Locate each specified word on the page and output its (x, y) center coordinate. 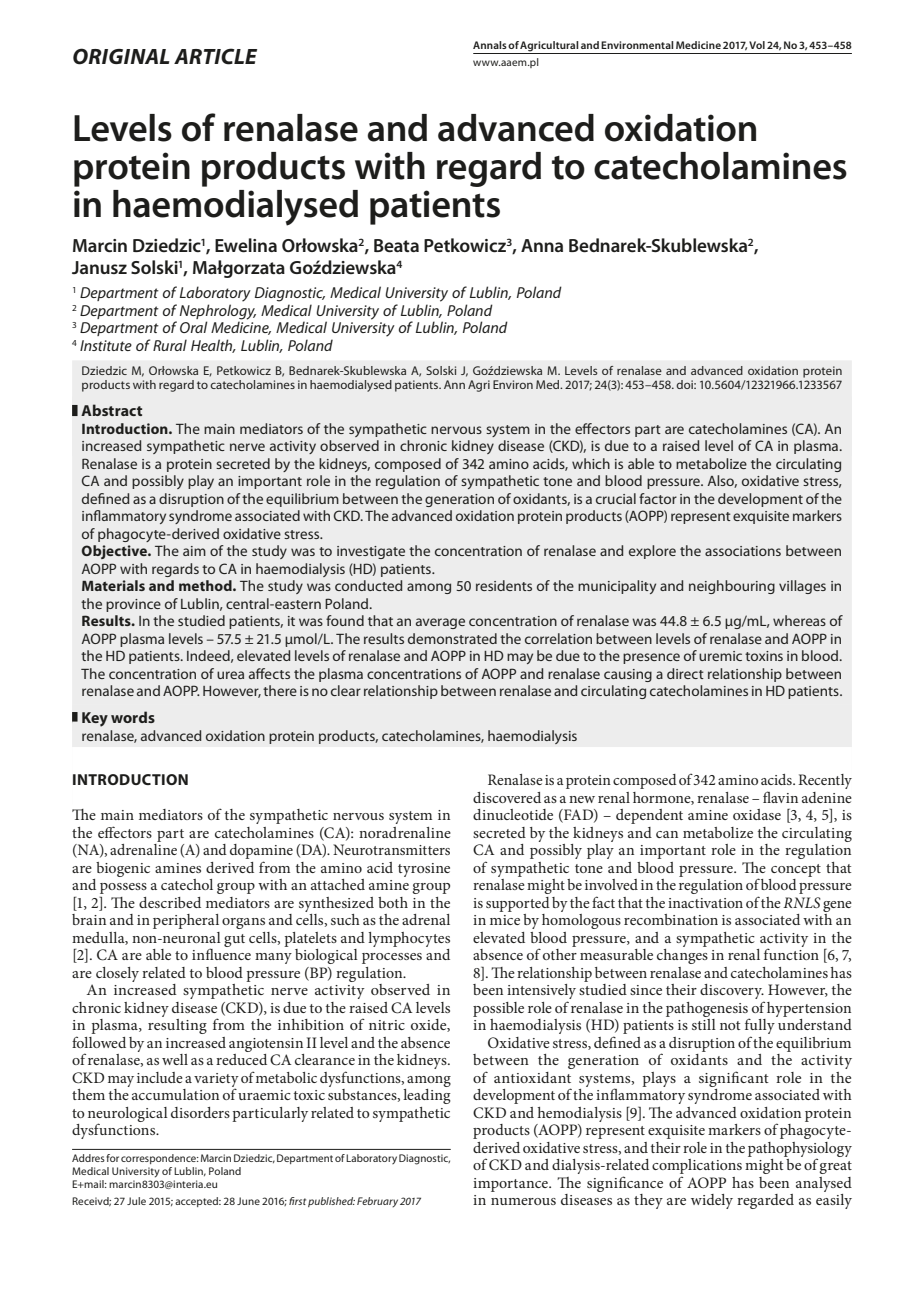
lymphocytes (409, 939)
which (591, 463)
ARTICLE (215, 56)
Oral (194, 327)
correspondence (160, 1159)
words (133, 717)
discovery (732, 993)
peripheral (186, 921)
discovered (507, 797)
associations (743, 551)
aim (194, 551)
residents (504, 585)
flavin (780, 797)
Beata (396, 246)
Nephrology (218, 313)
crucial (616, 498)
